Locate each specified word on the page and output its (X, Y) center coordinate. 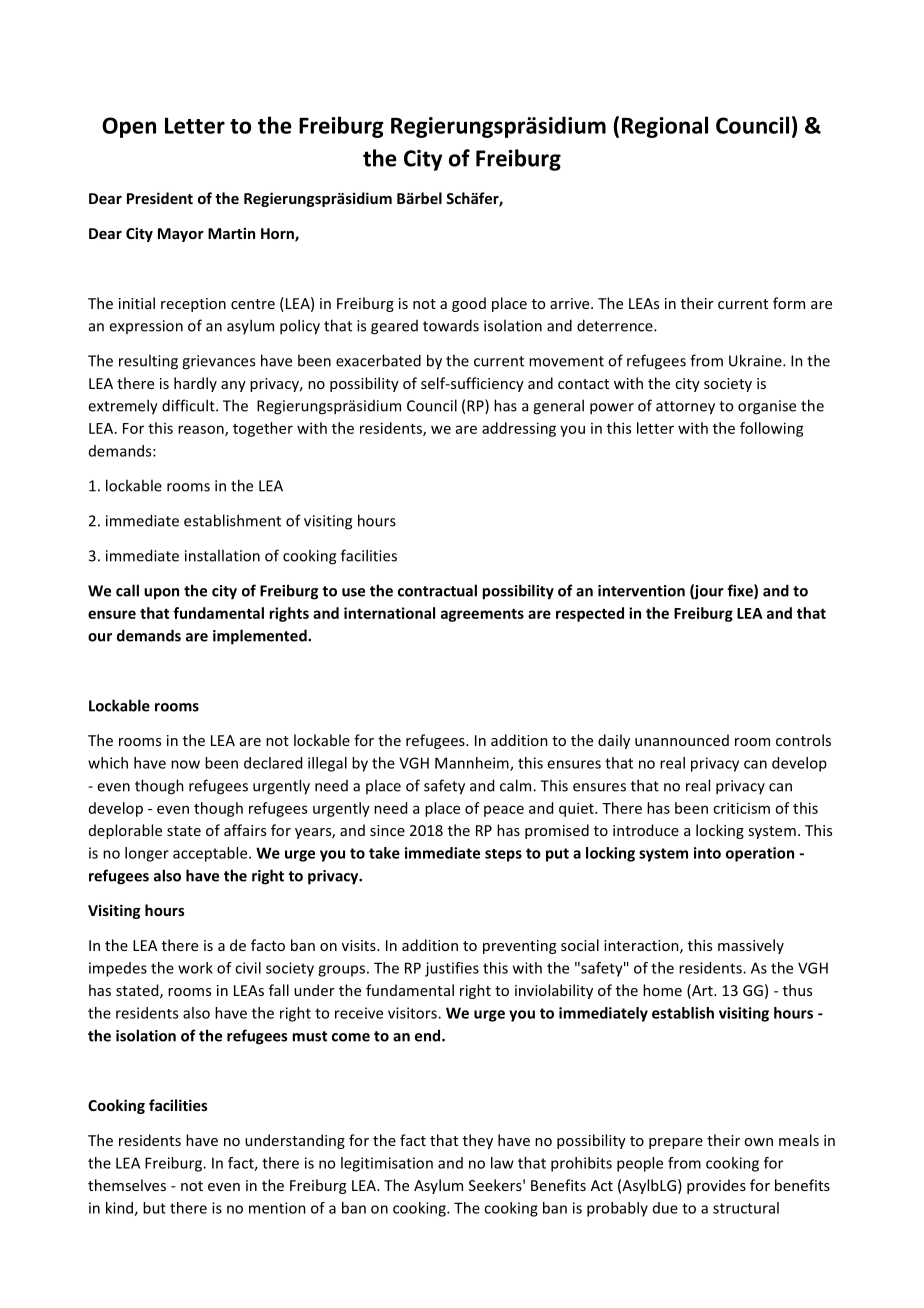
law (502, 1163)
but (154, 1208)
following (772, 429)
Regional (665, 127)
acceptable (211, 854)
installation (222, 555)
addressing (519, 429)
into (707, 853)
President (160, 198)
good (469, 304)
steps (503, 855)
